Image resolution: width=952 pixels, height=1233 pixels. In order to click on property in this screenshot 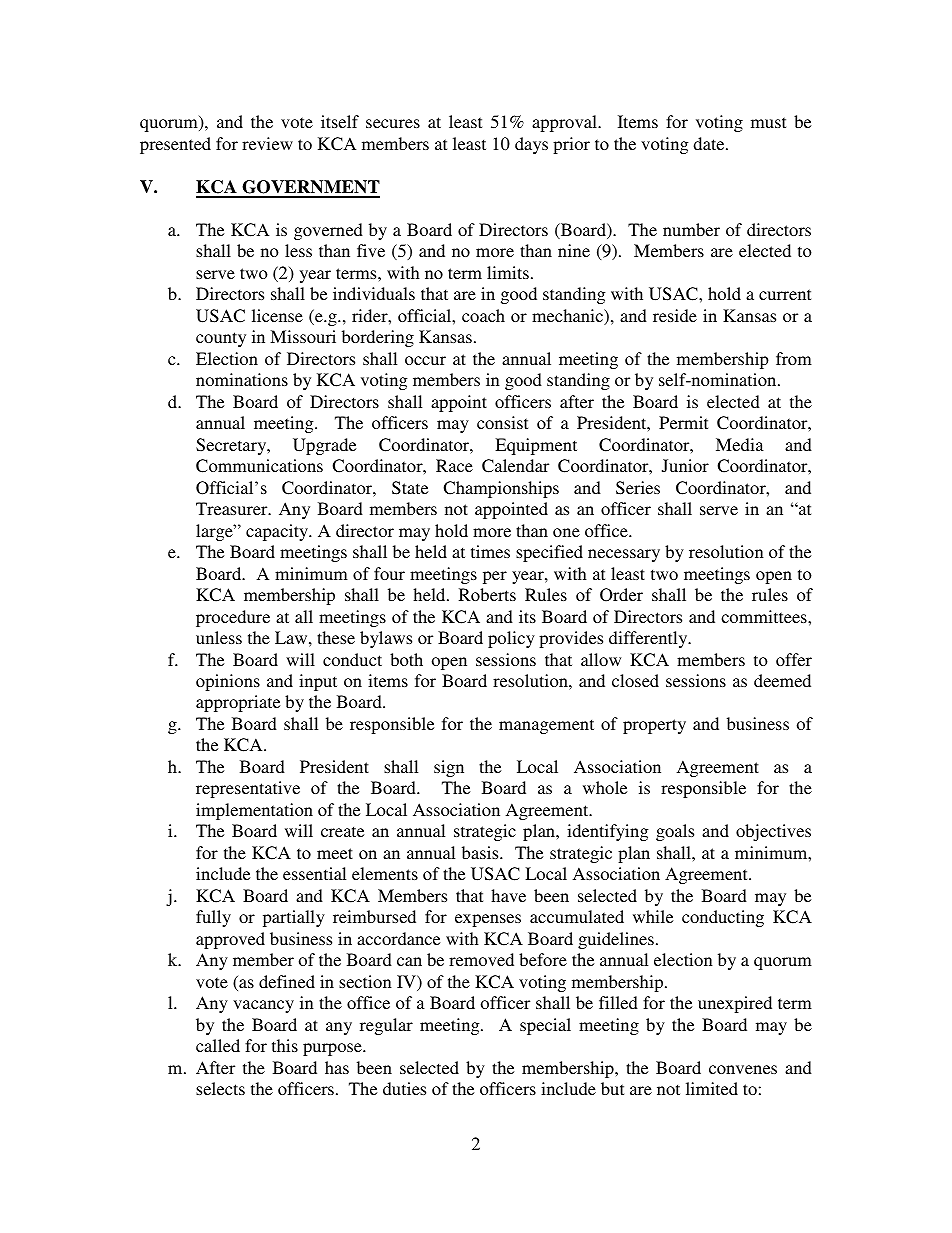, I will do `click(654, 726)`.
